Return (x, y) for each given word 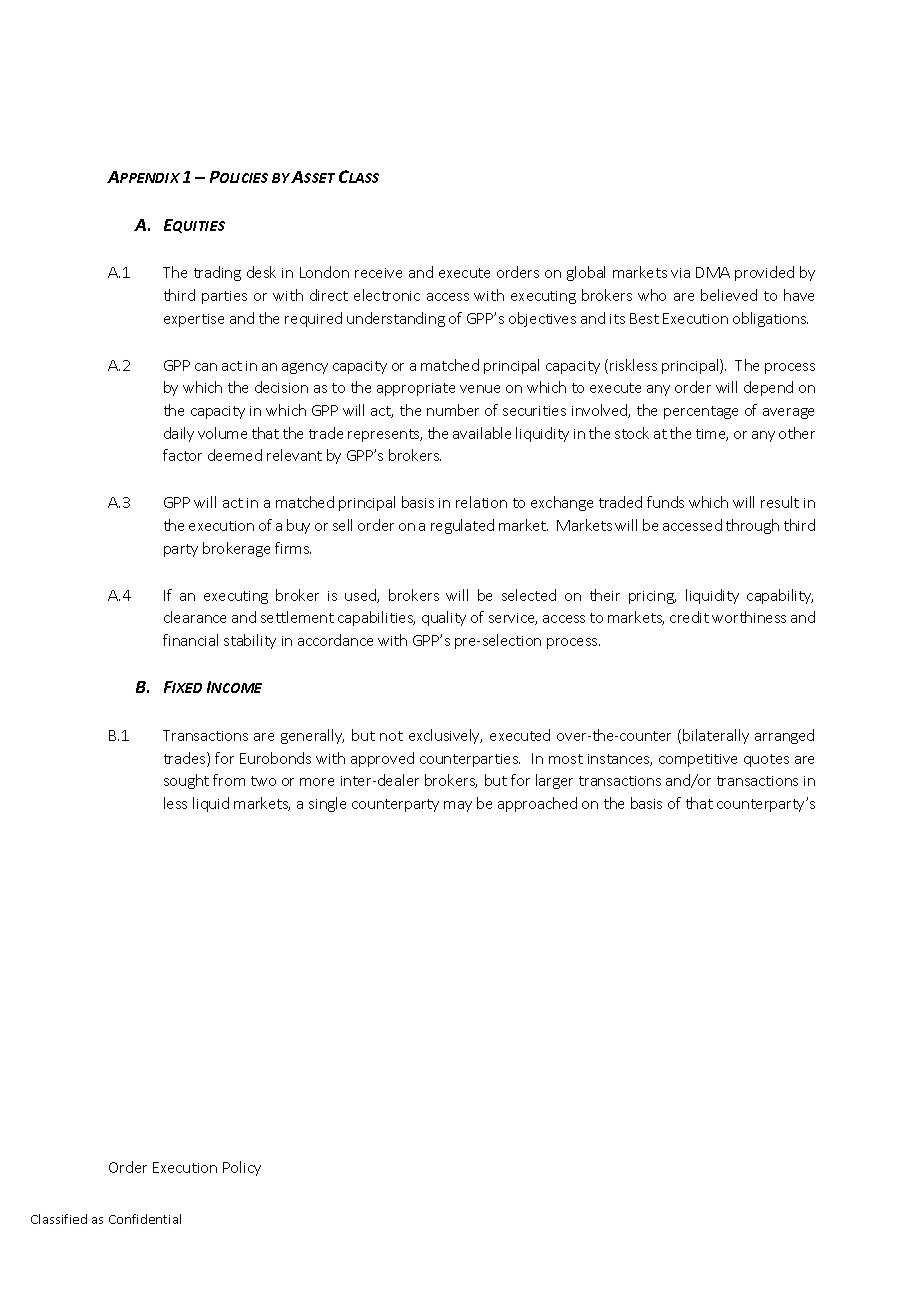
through (752, 526)
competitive (698, 760)
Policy (242, 1168)
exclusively (445, 736)
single (327, 804)
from (229, 780)
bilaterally (716, 736)
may (458, 806)
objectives (542, 319)
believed (729, 295)
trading (217, 273)
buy (298, 526)
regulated (462, 526)
